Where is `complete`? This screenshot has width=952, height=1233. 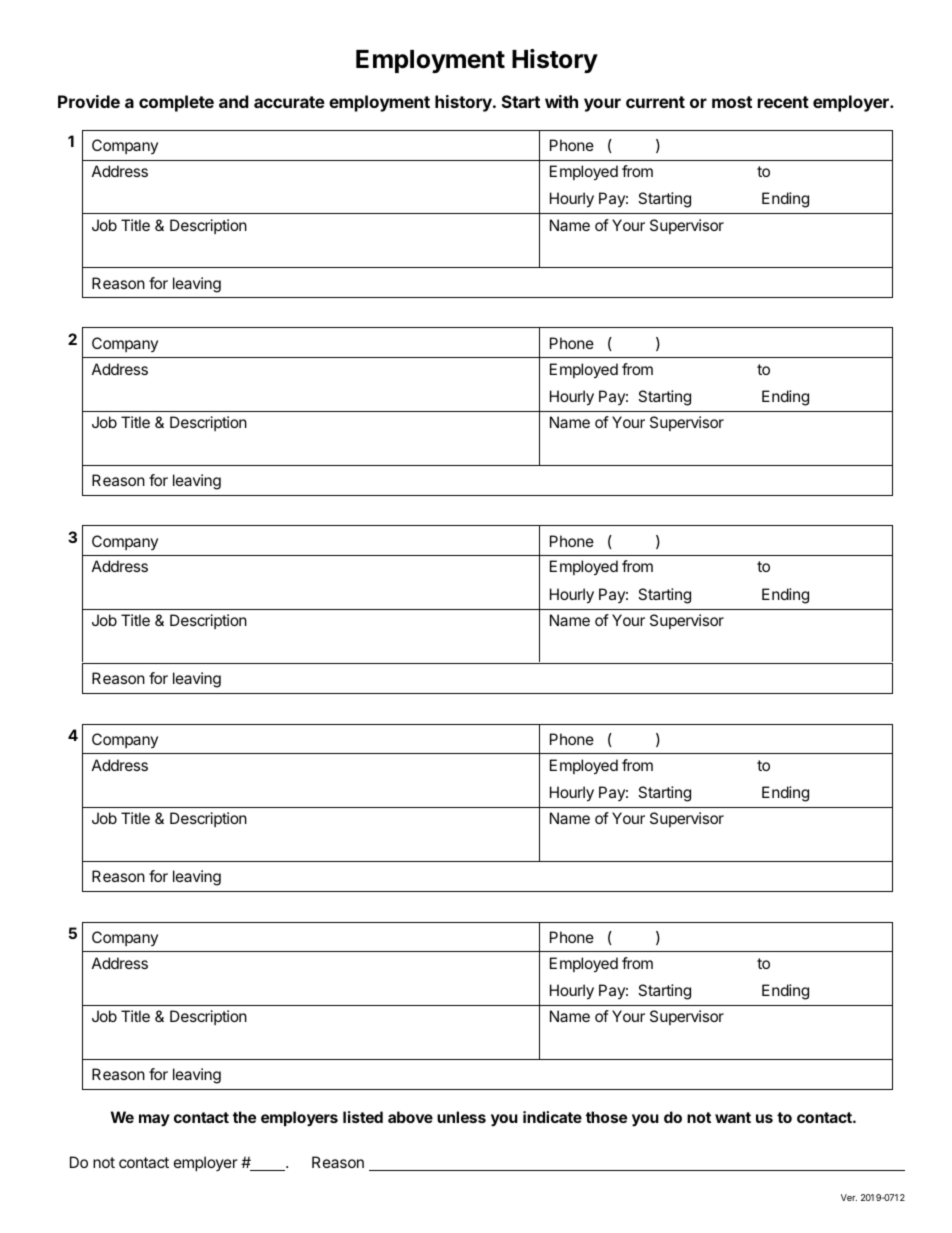 complete is located at coordinates (176, 103).
